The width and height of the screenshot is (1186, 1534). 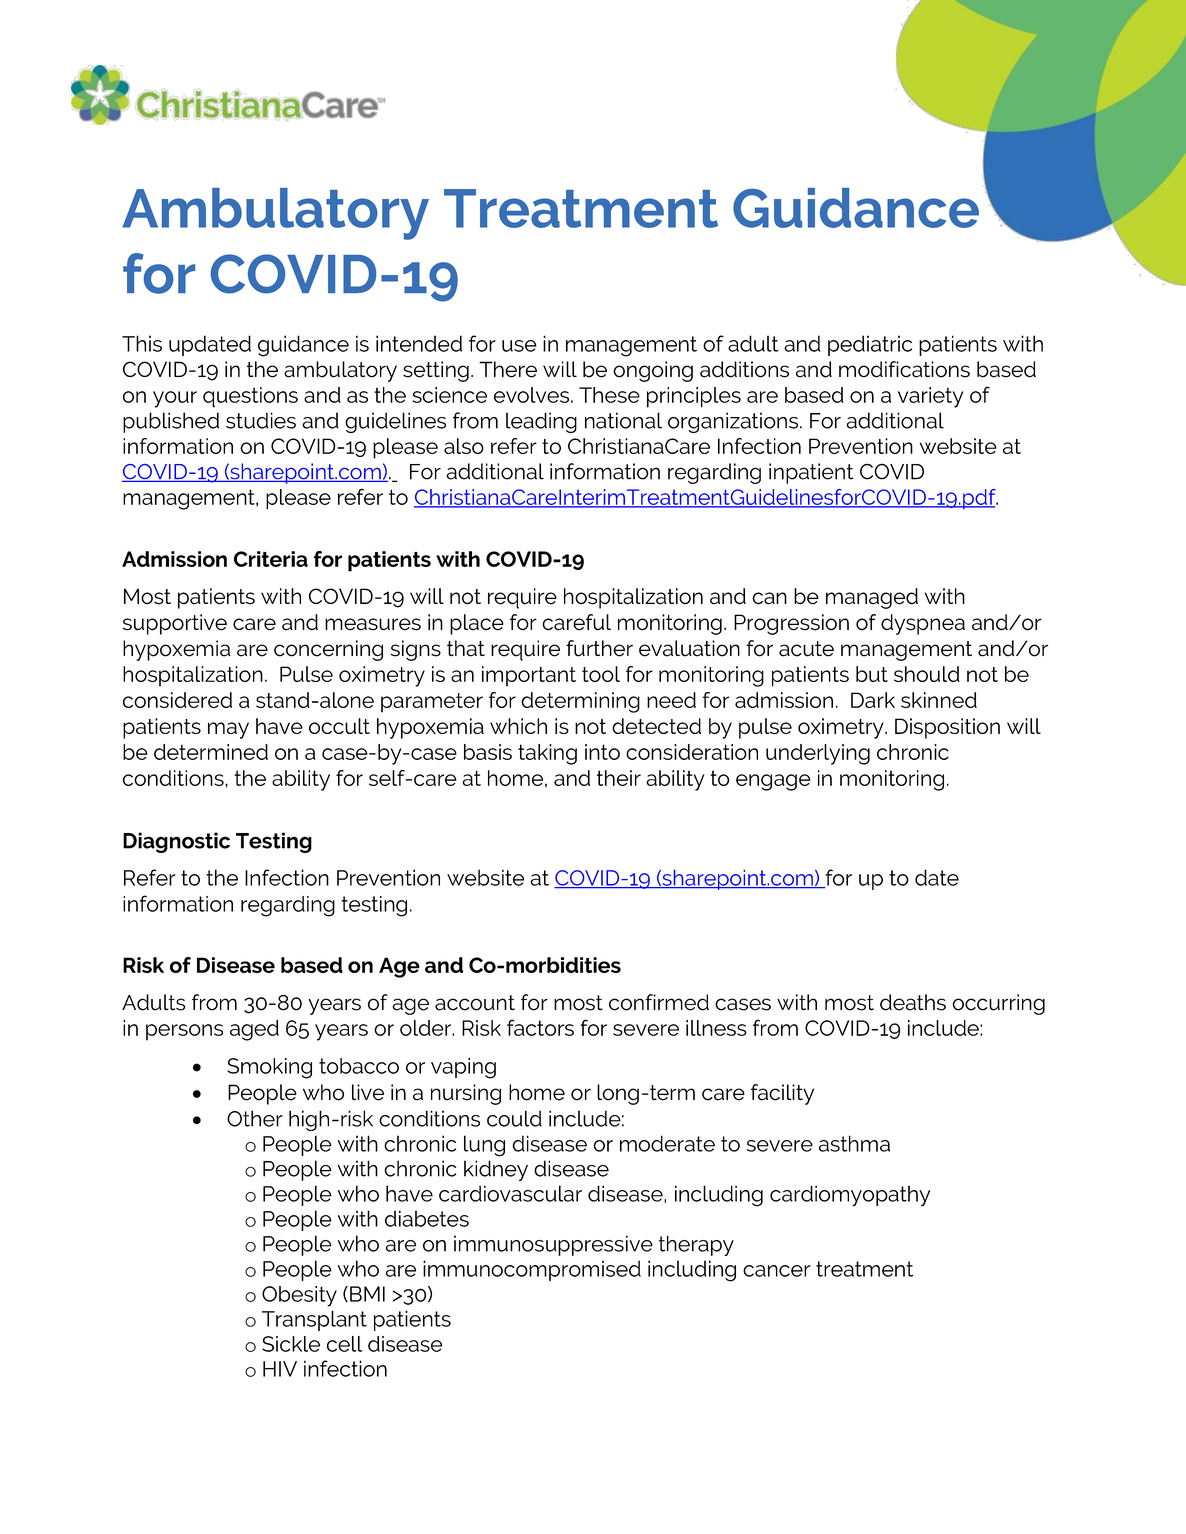 What do you see at coordinates (184, 1032) in the screenshot?
I see `persons` at bounding box center [184, 1032].
